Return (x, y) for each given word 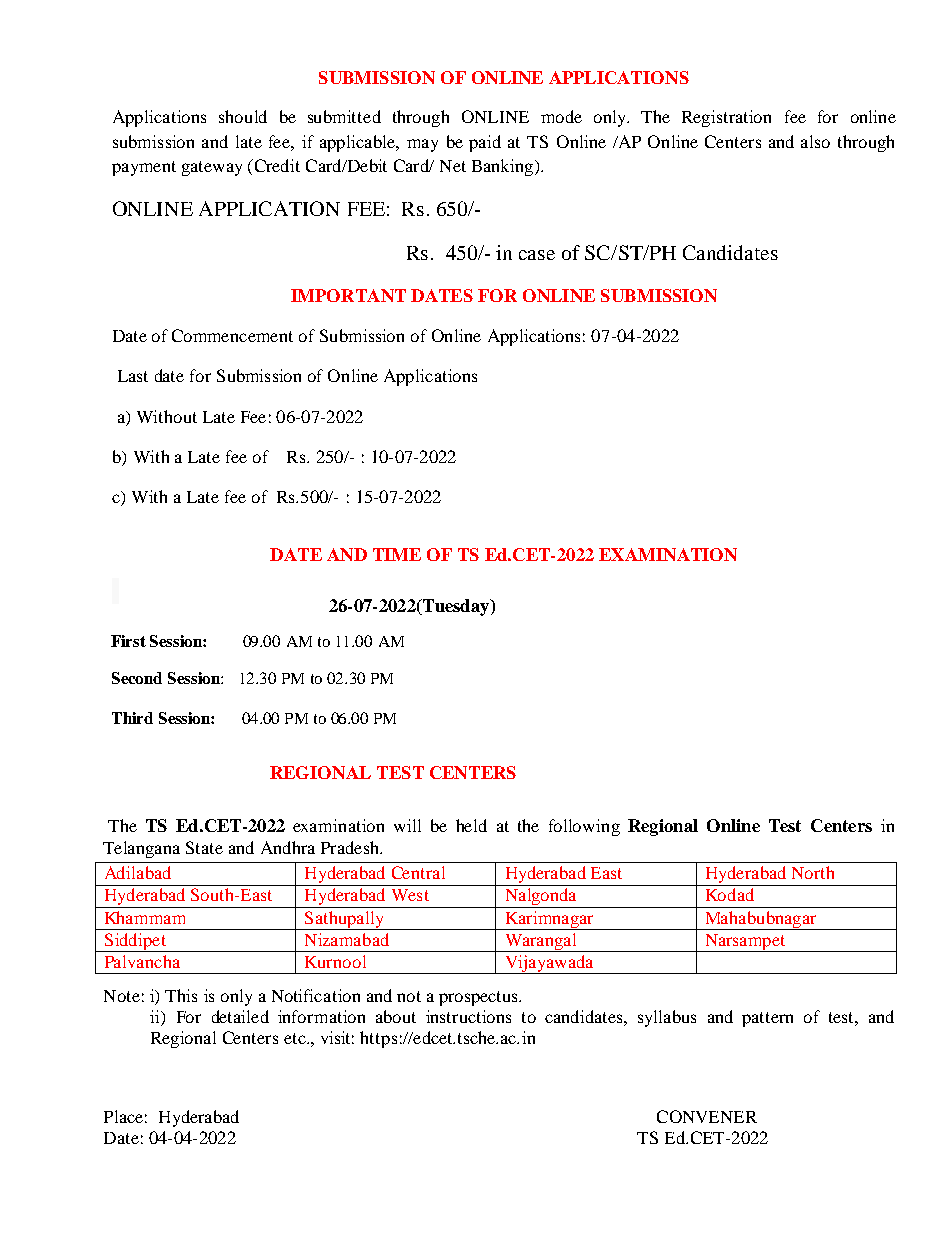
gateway (212, 168)
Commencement (232, 335)
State (204, 847)
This (181, 995)
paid (485, 143)
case (537, 255)
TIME (397, 554)
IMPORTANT (348, 295)
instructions (468, 1016)
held (471, 825)
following (584, 827)
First (128, 641)
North (813, 872)
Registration (726, 118)
